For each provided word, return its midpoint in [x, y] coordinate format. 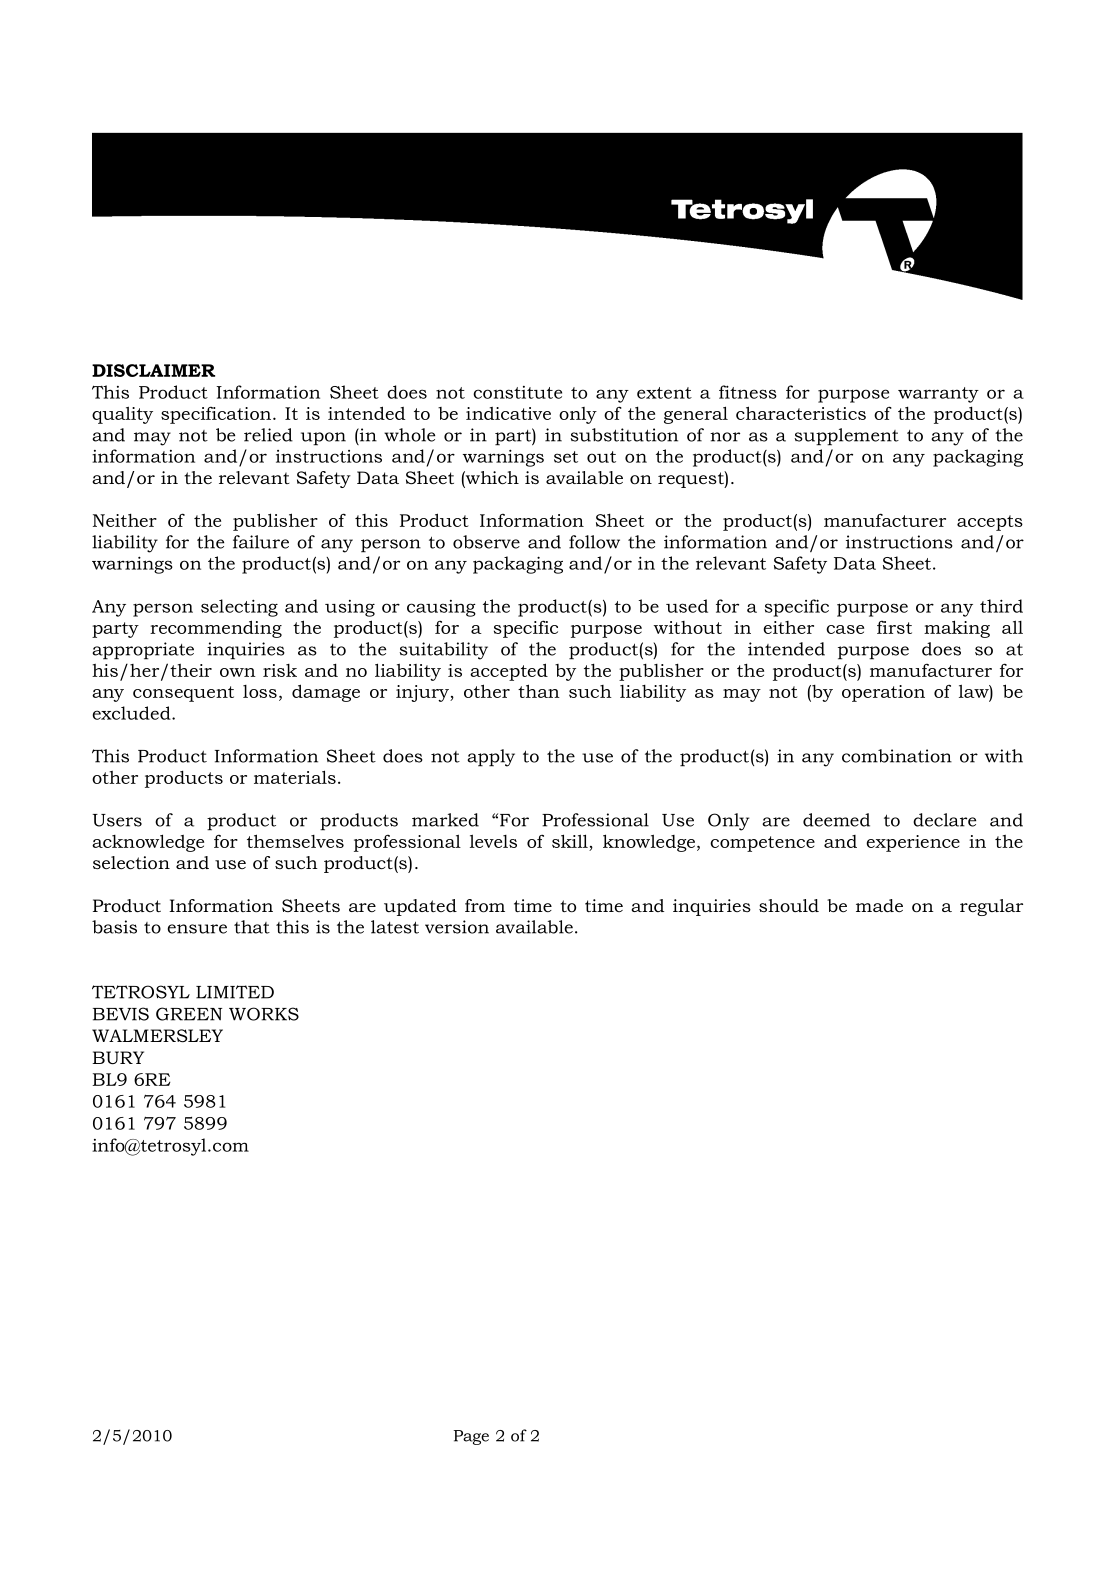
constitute [517, 392]
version [457, 927]
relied [268, 435]
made [879, 906]
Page [471, 1437]
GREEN [189, 1014]
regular [991, 907]
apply [491, 758]
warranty [938, 395]
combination [897, 756]
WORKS [264, 1014]
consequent [183, 694]
